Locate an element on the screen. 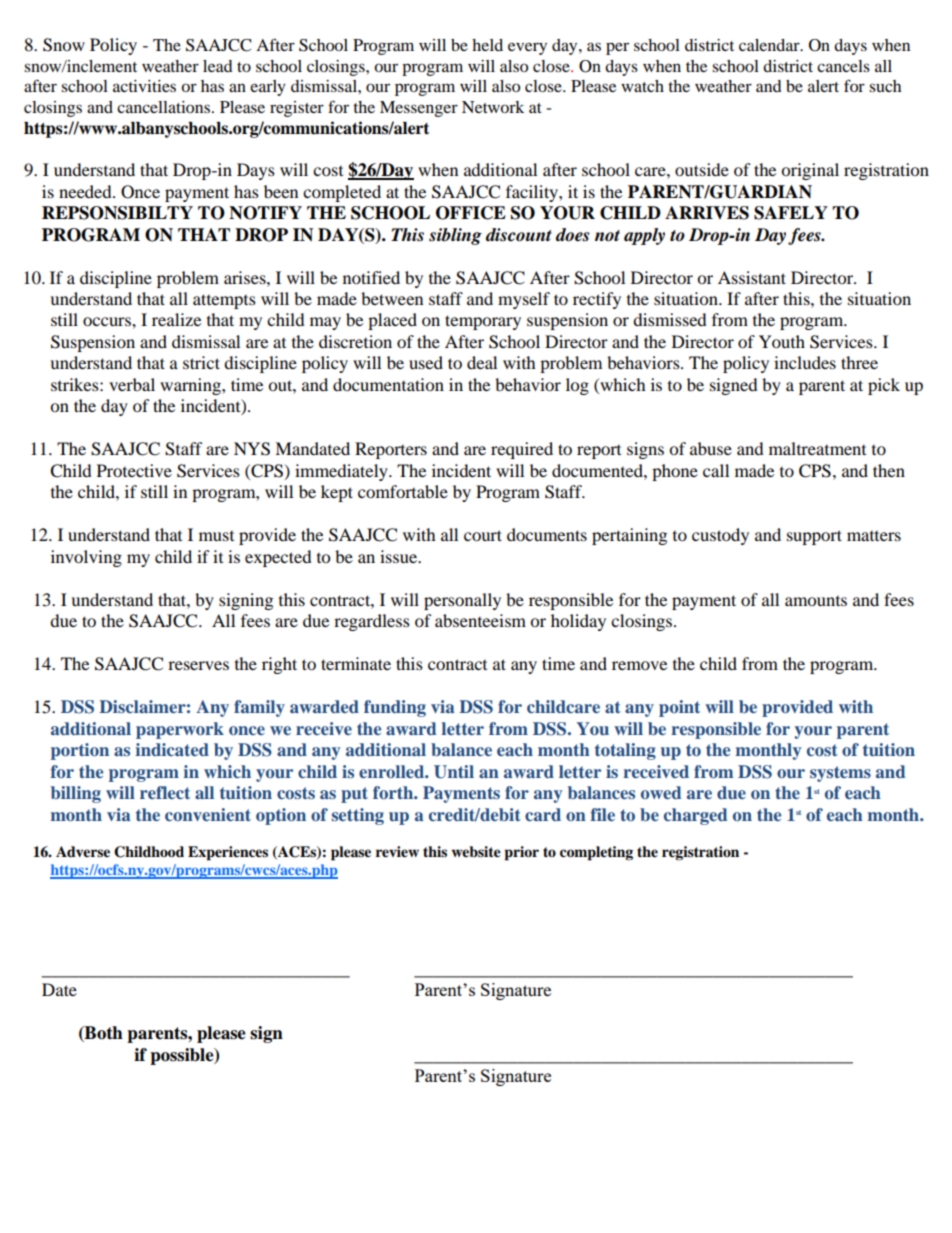  activities is located at coordinates (144, 86).
